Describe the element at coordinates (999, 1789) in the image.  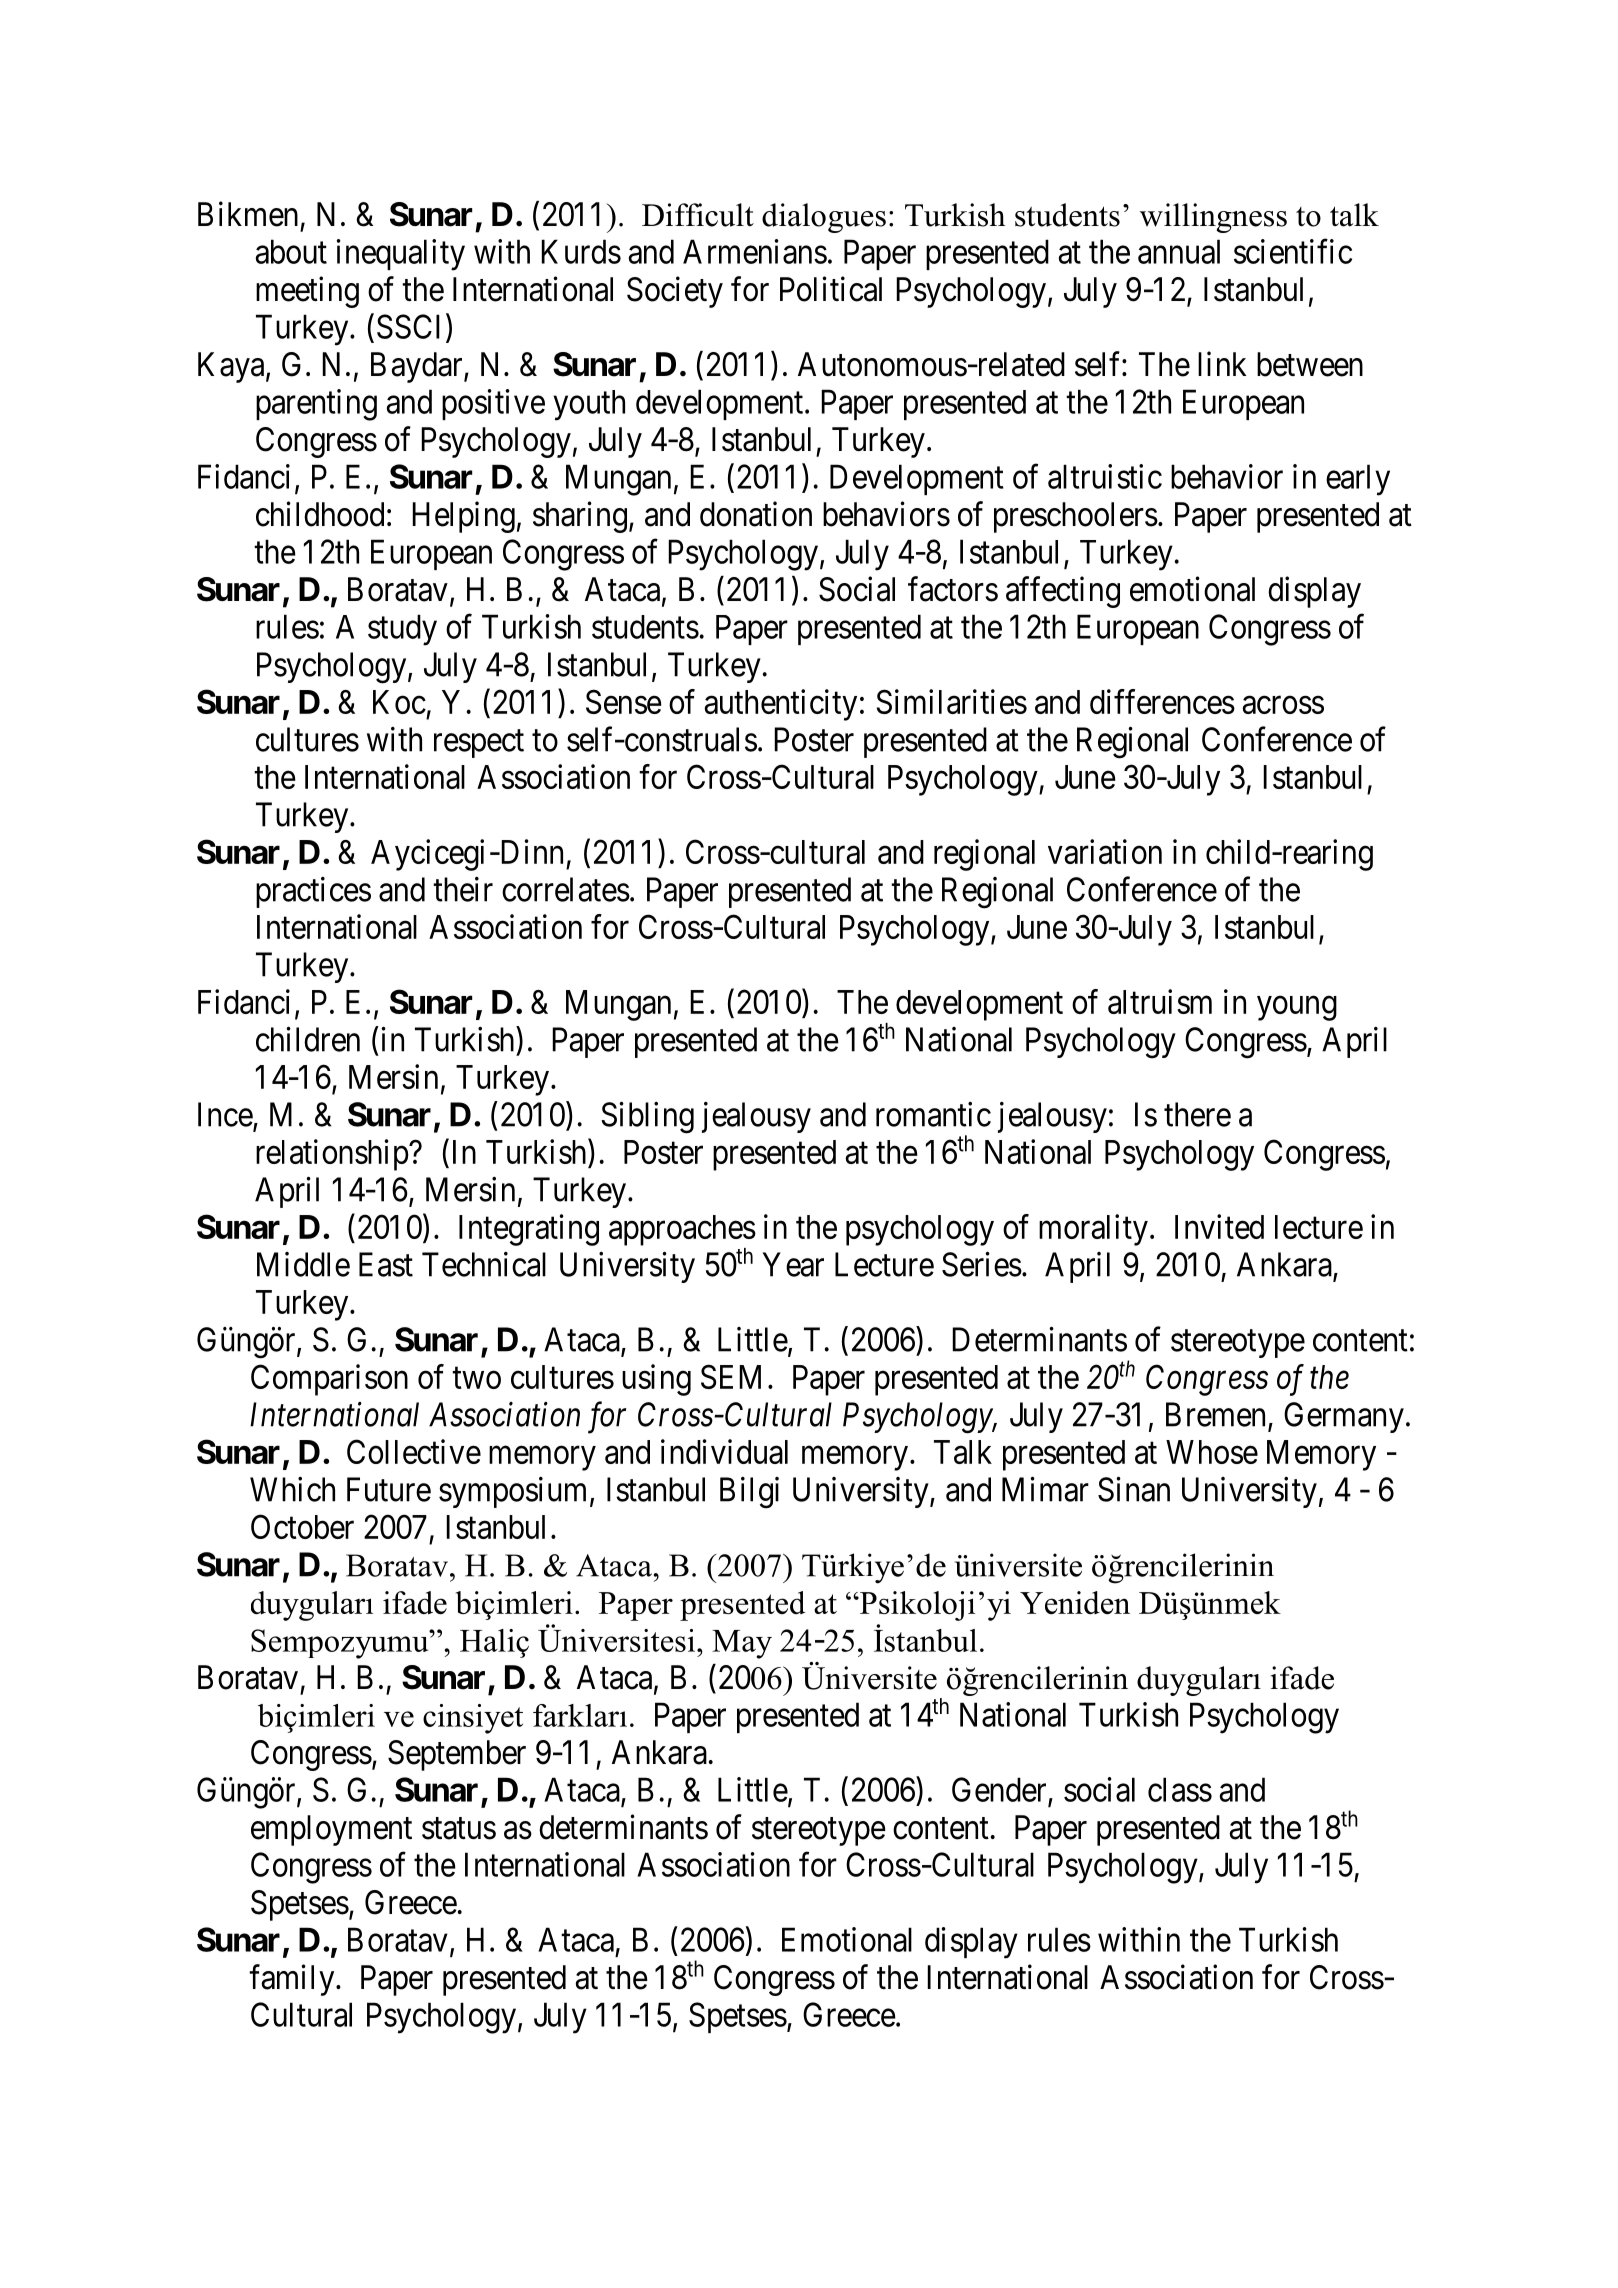
I see `Gender` at that location.
